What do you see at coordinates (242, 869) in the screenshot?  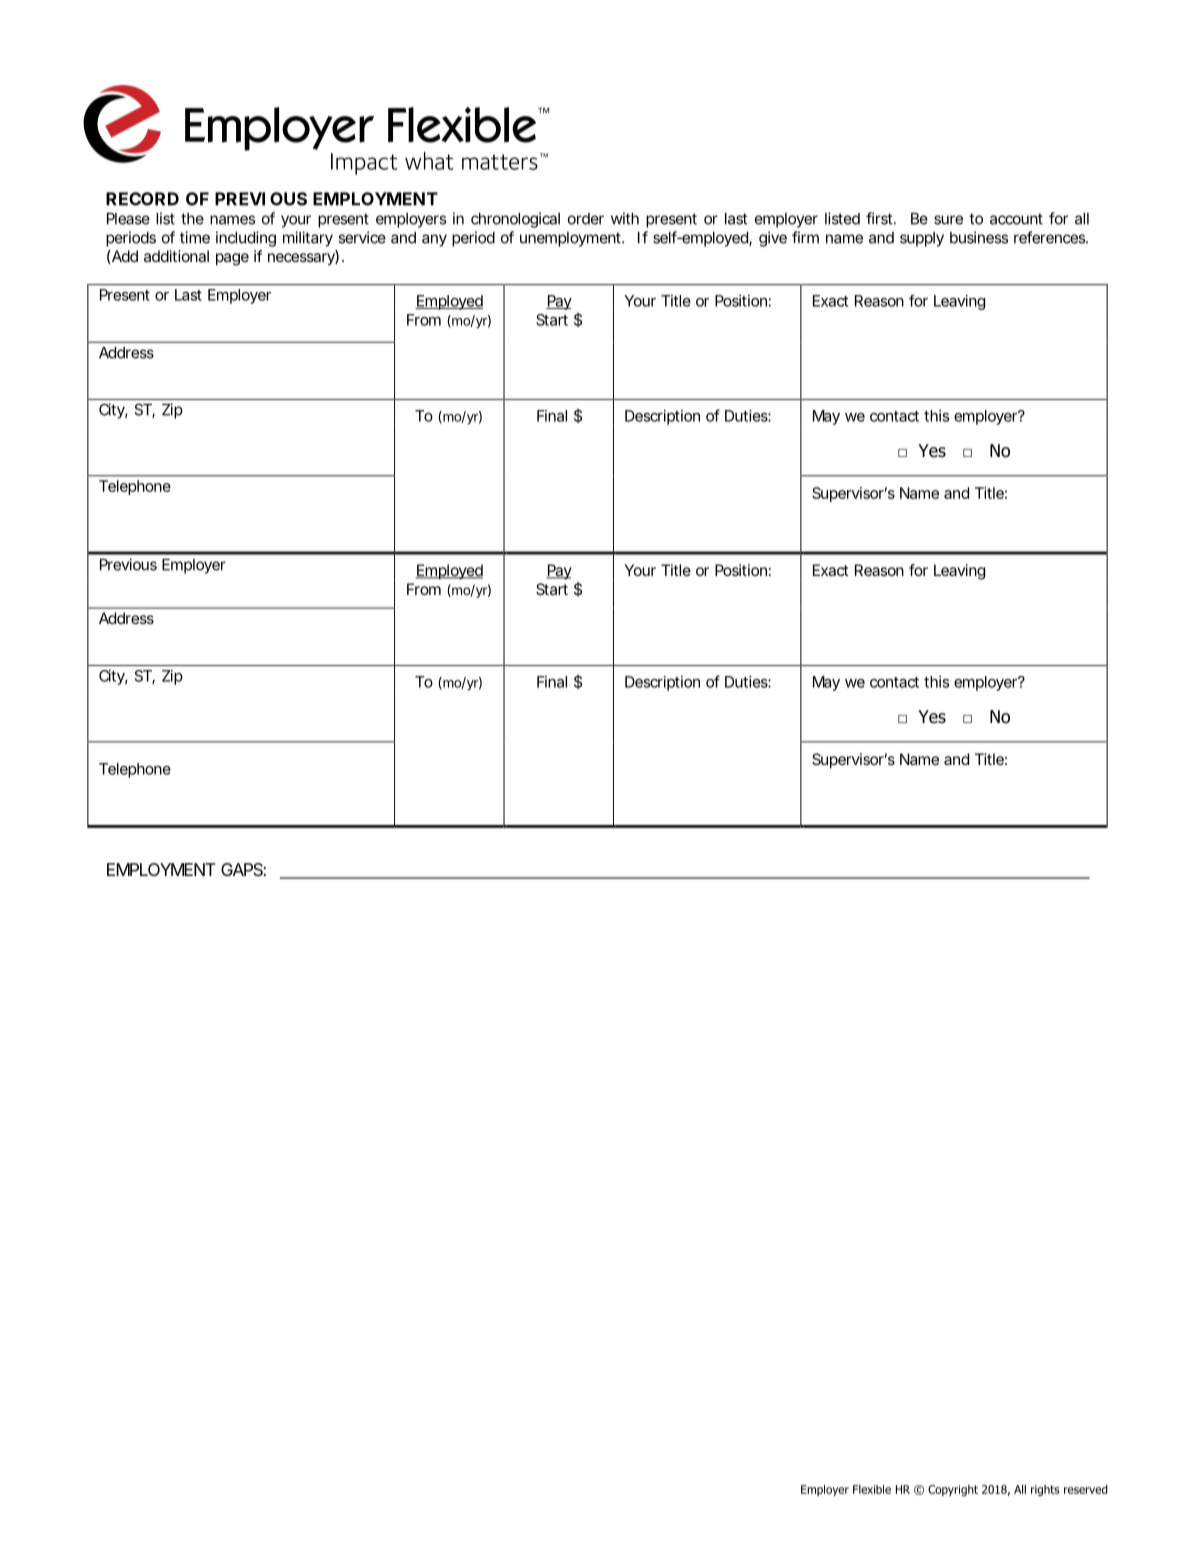 I see `GAPS` at bounding box center [242, 869].
